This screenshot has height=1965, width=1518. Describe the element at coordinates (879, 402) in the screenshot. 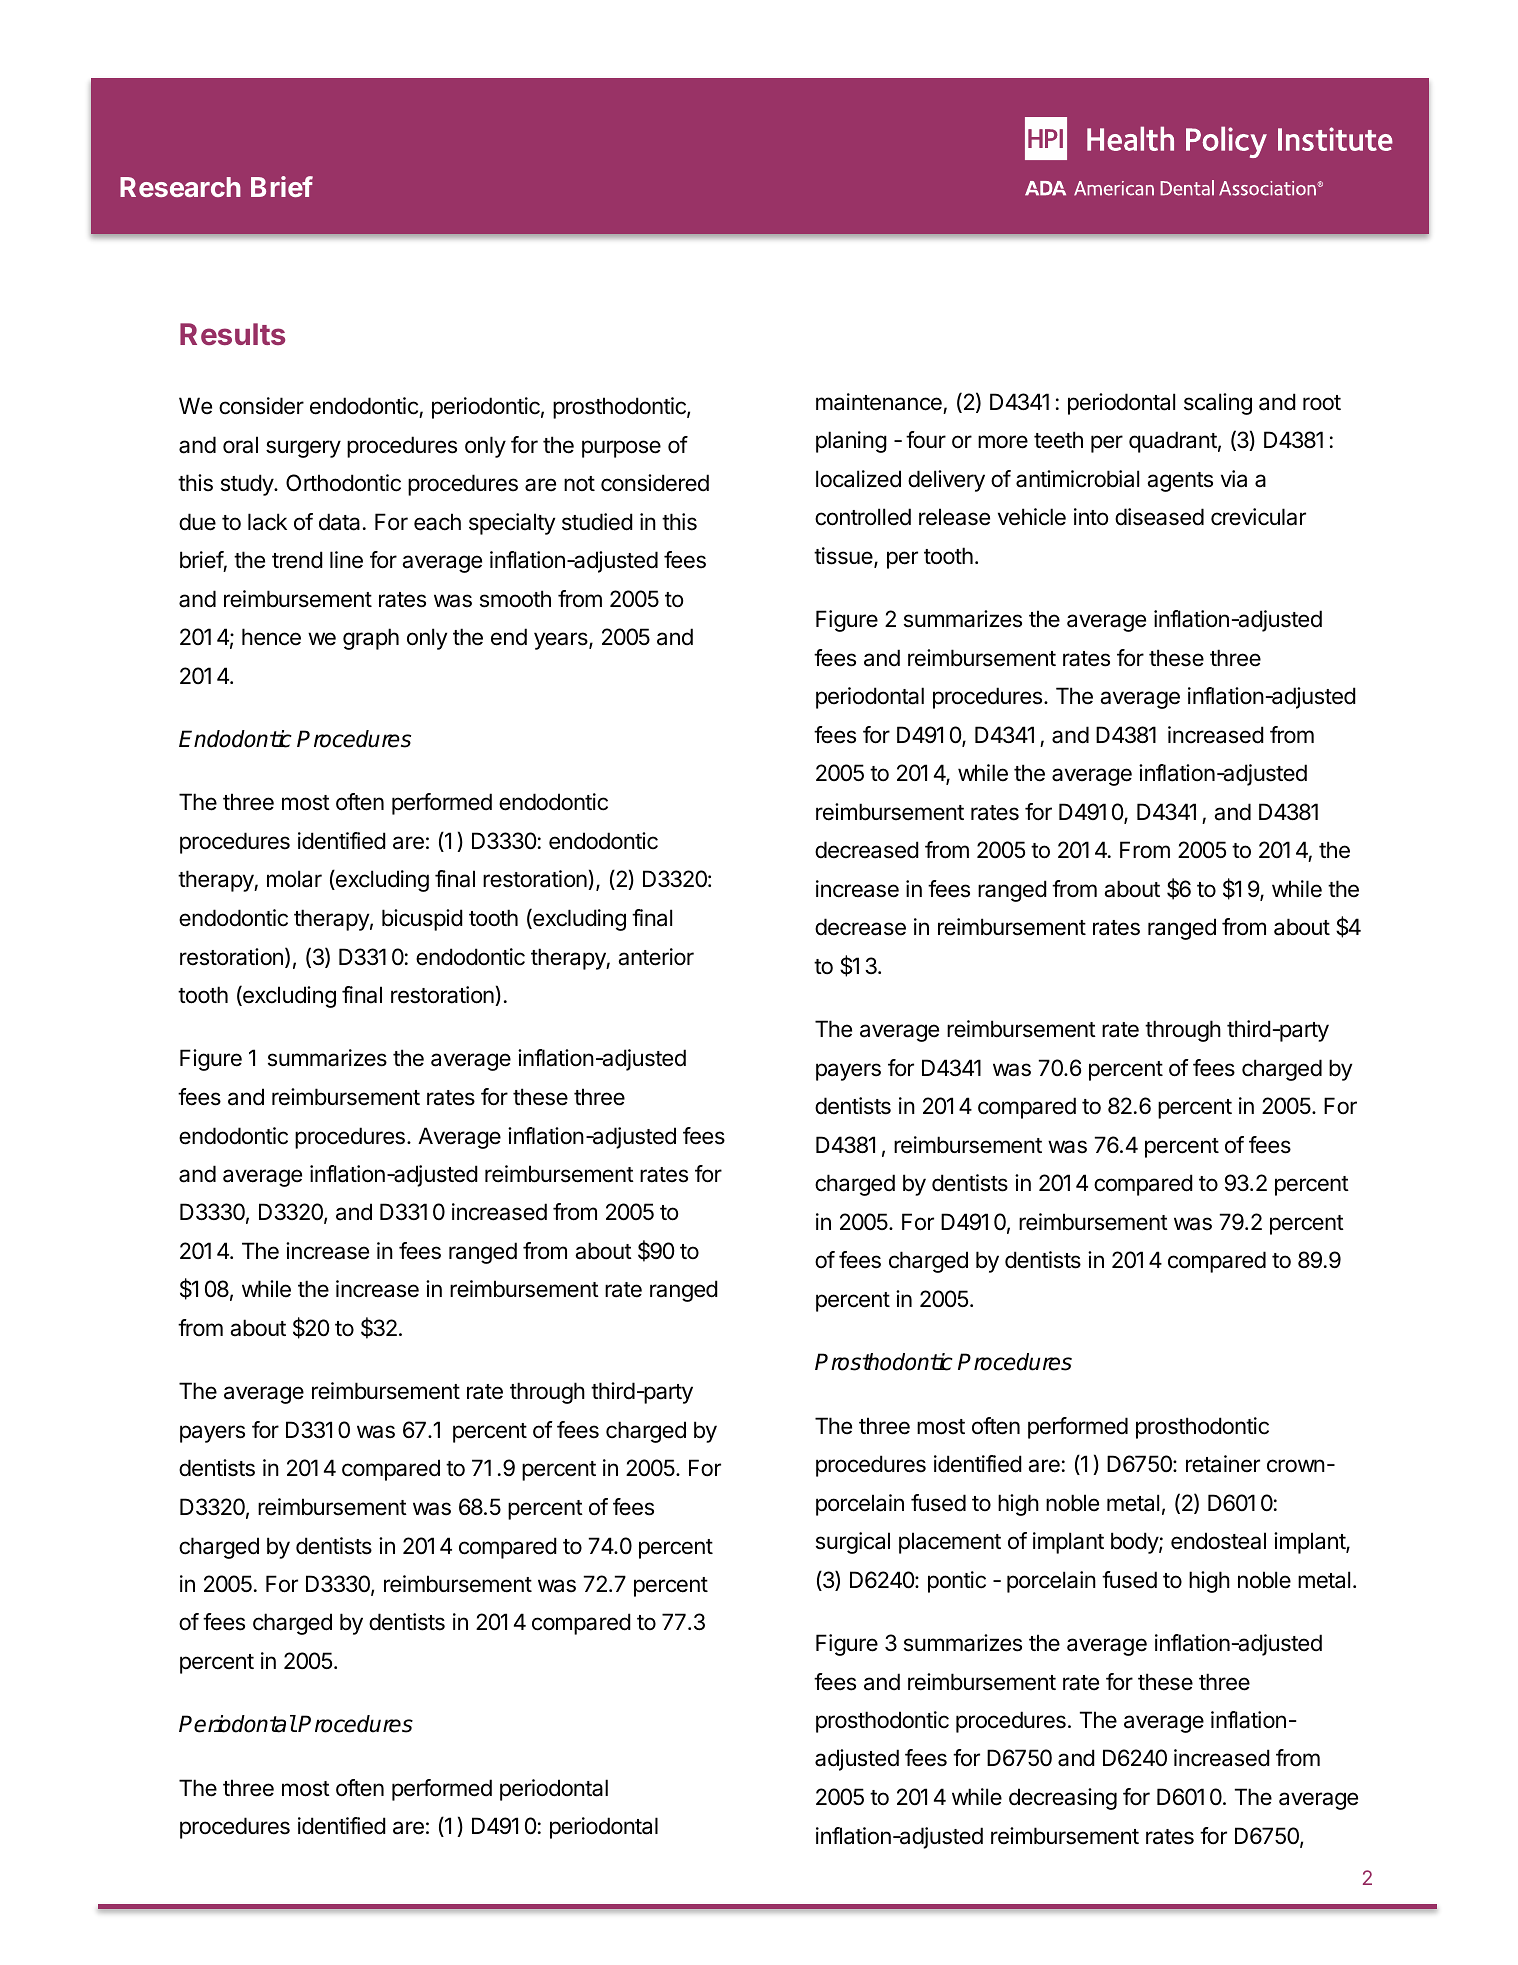

I see `maintenance` at that location.
